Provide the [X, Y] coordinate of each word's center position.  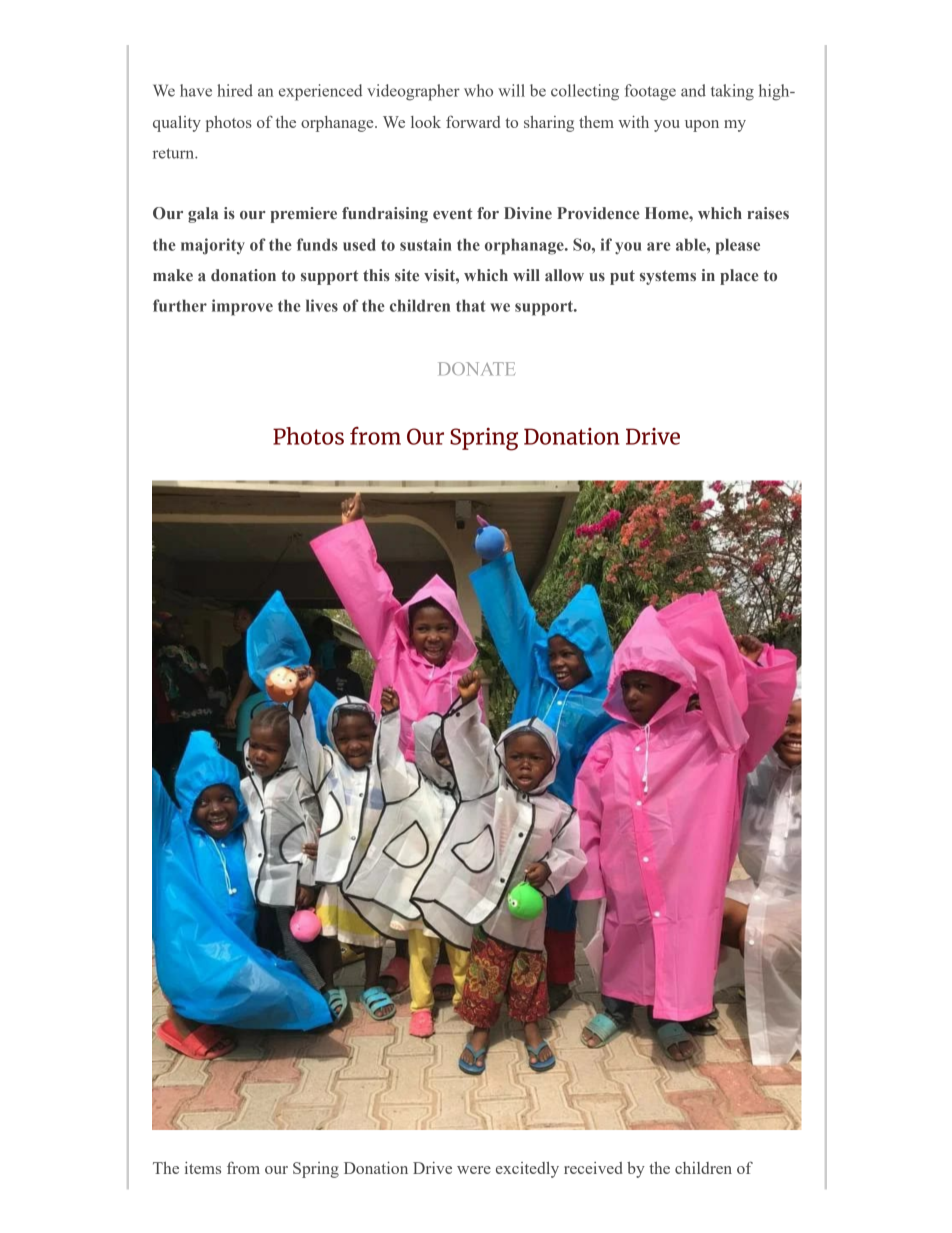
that [470, 305]
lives [322, 305]
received [593, 1168]
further [180, 305]
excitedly [527, 1170]
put [622, 277]
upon [702, 126]
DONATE [476, 368]
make [173, 275]
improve [242, 307]
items [203, 1168]
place [739, 277]
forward [473, 121]
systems [668, 277]
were [474, 1170]
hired [235, 90]
